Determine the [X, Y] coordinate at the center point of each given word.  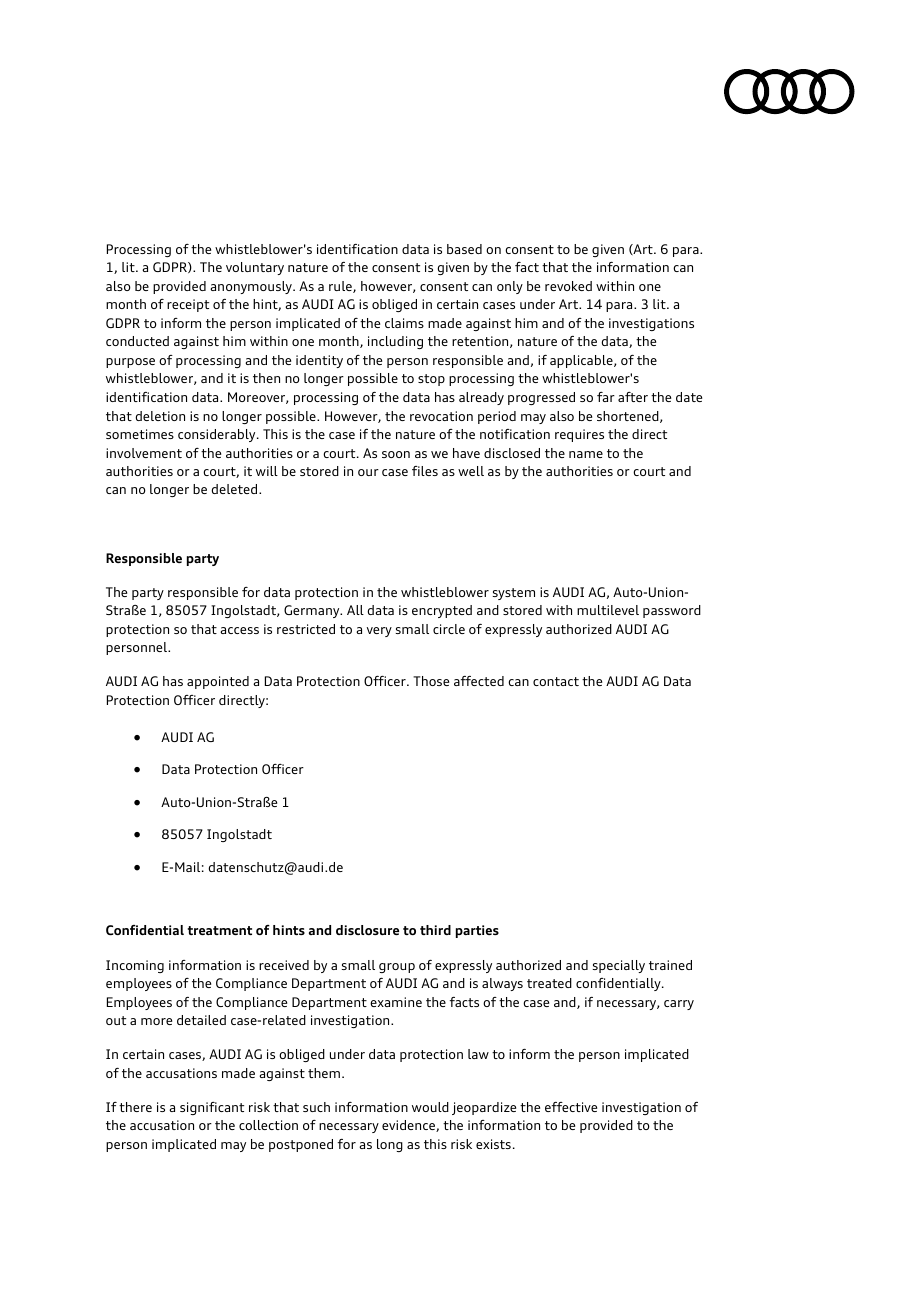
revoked [568, 286]
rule [341, 287]
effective [571, 1107]
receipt [188, 305]
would [430, 1107]
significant [212, 1108]
